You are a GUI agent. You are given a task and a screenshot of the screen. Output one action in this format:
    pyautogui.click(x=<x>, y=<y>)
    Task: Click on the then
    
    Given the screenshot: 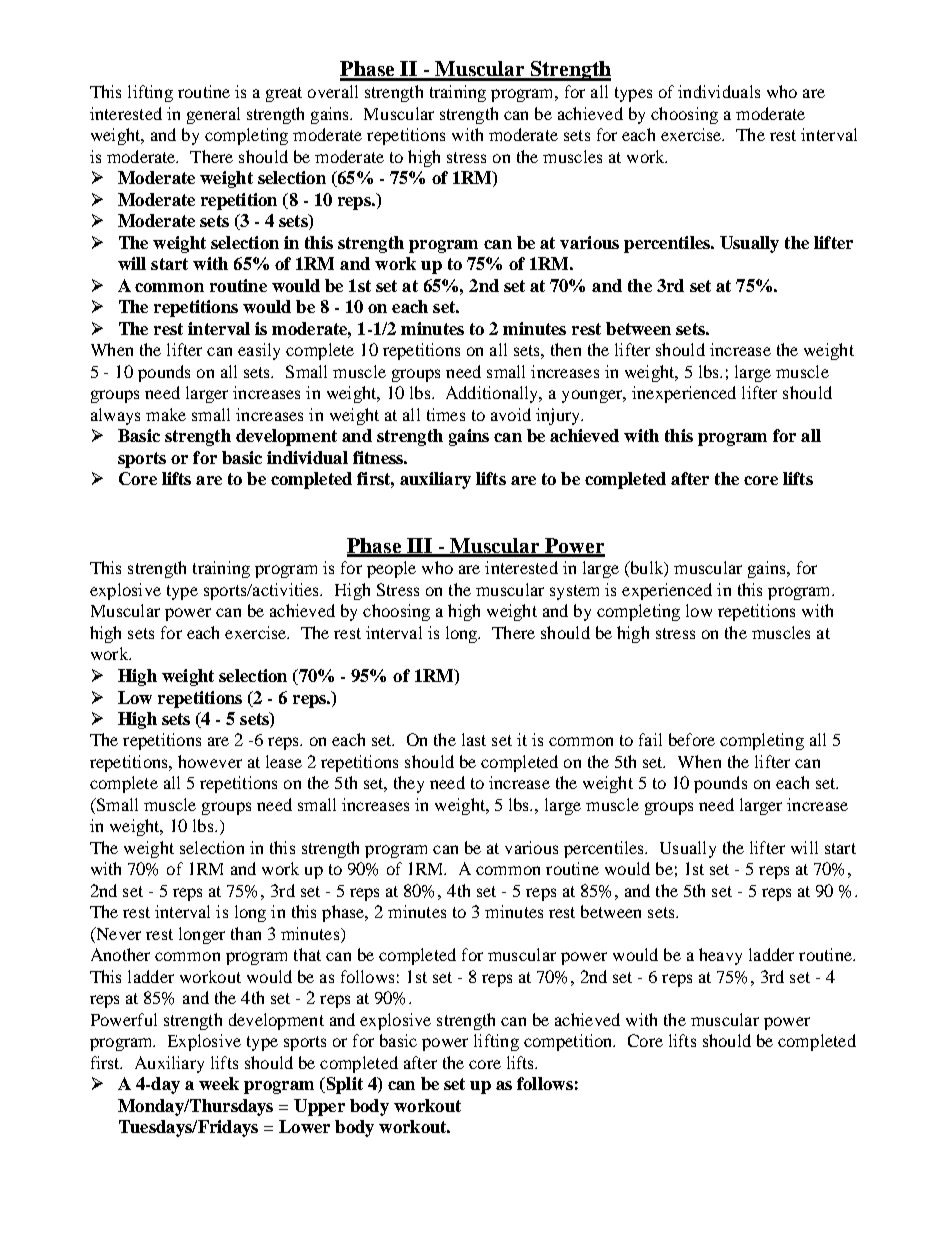 What is the action you would take?
    pyautogui.click(x=566, y=349)
